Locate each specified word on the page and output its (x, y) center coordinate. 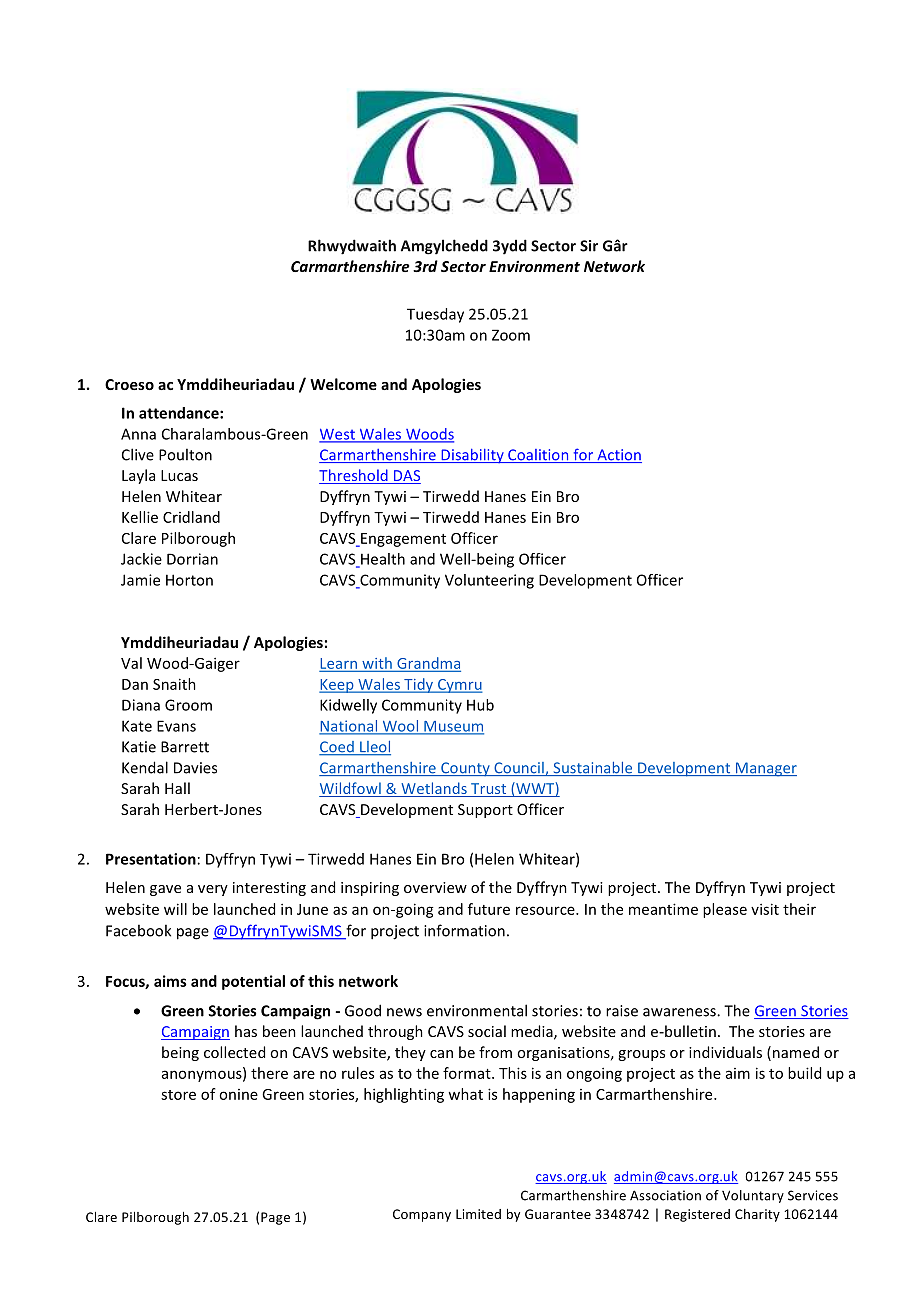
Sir (589, 246)
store (178, 1095)
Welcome (343, 384)
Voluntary (753, 1196)
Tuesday (435, 315)
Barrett (185, 747)
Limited (478, 1214)
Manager (765, 769)
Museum (453, 727)
